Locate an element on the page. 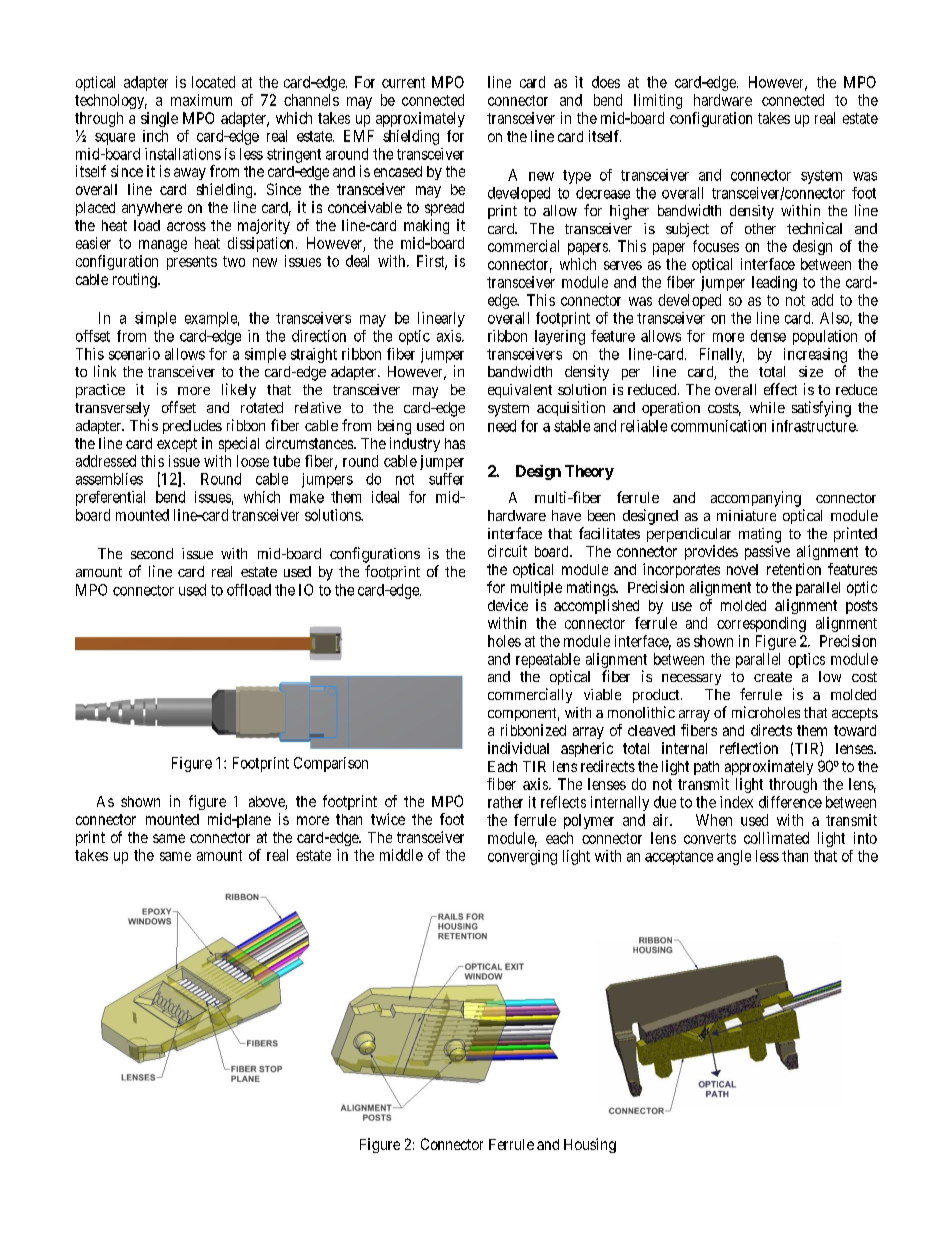 The width and height of the document is (952, 1233). Housing is located at coordinates (590, 1145).
